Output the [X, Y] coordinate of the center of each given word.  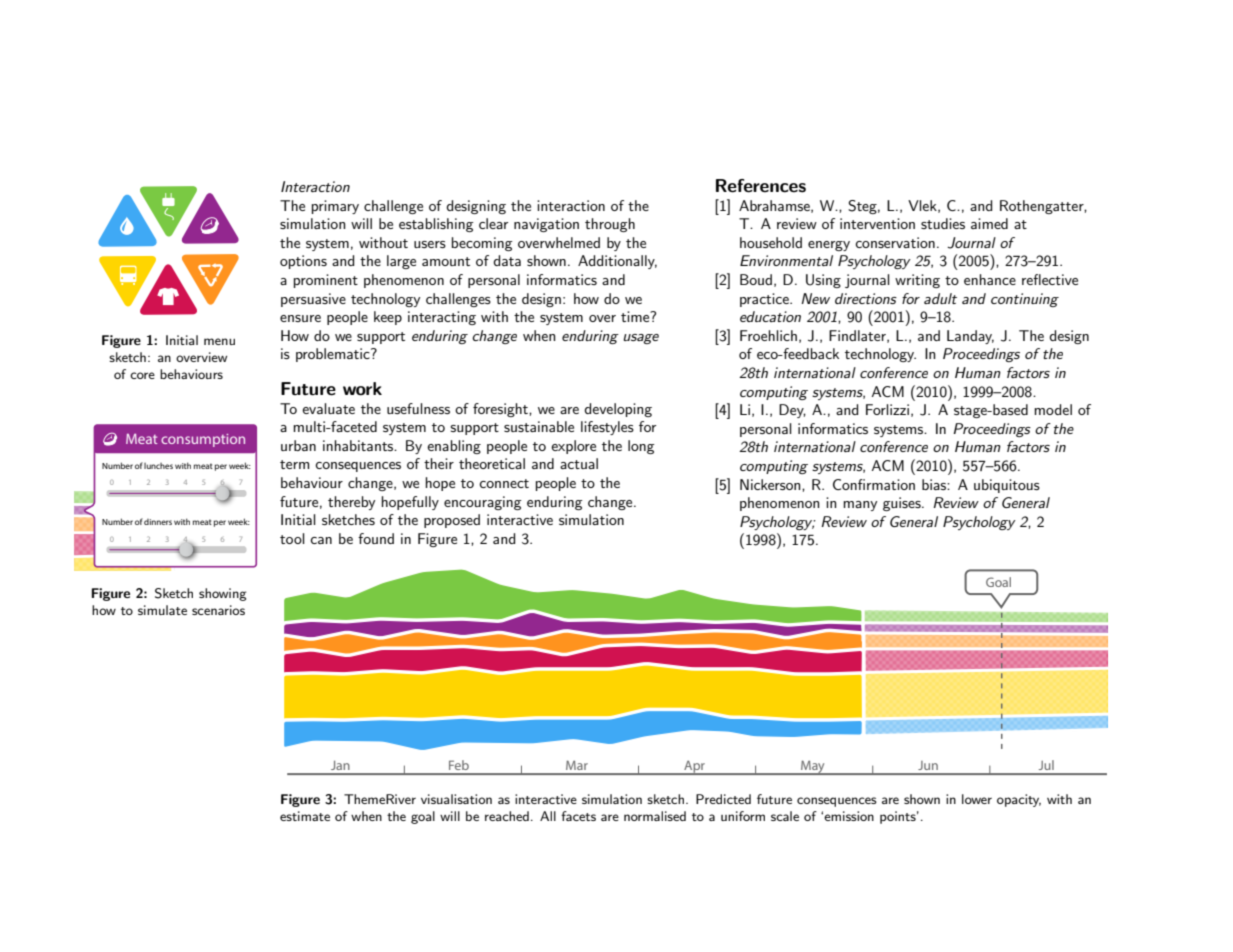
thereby [351, 503]
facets [578, 816]
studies [943, 223]
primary [335, 207]
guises [903, 504]
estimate [305, 816]
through [610, 225]
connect [504, 483]
